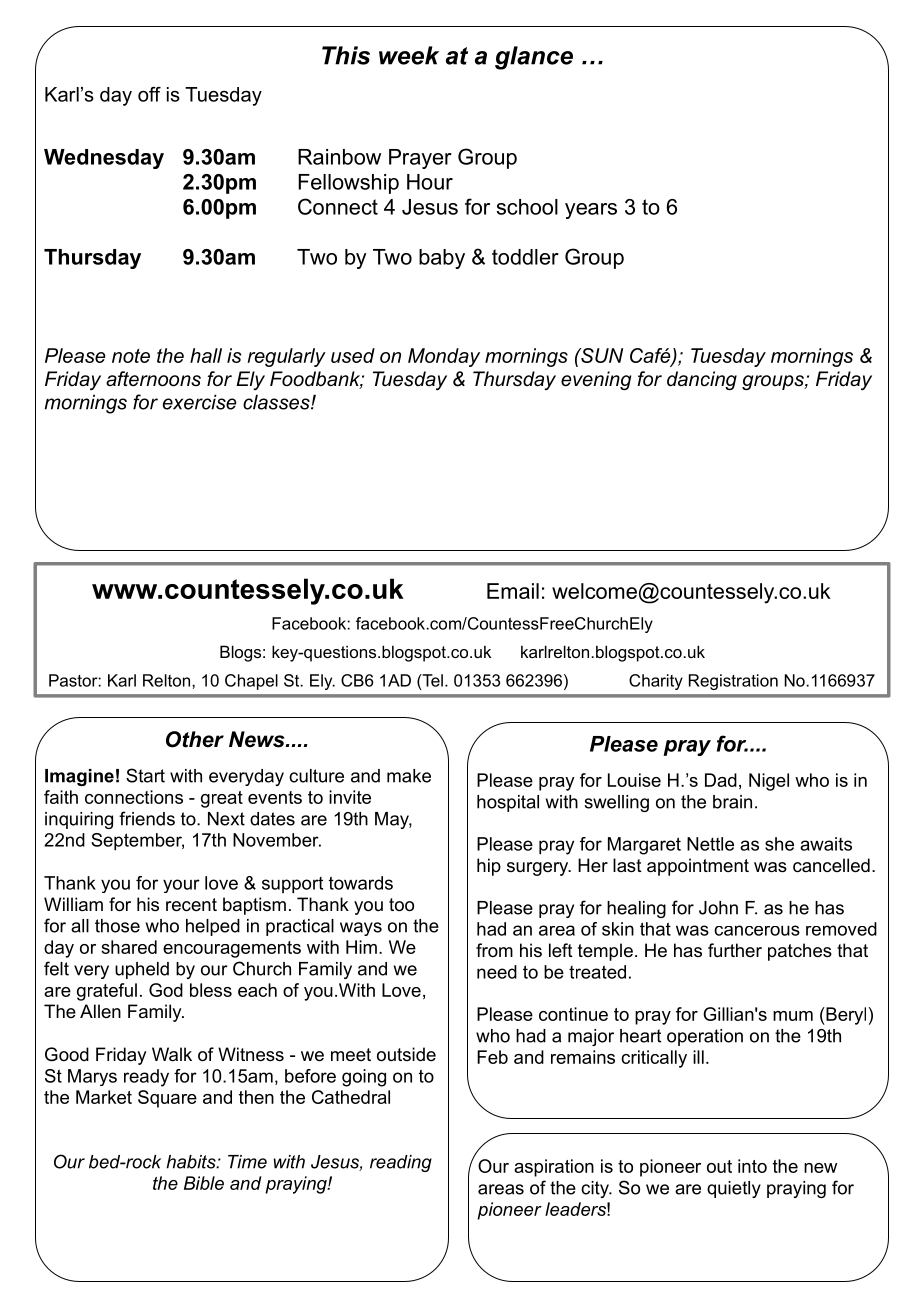  Describe the element at coordinates (444, 357) in the page. I see `Monday` at that location.
